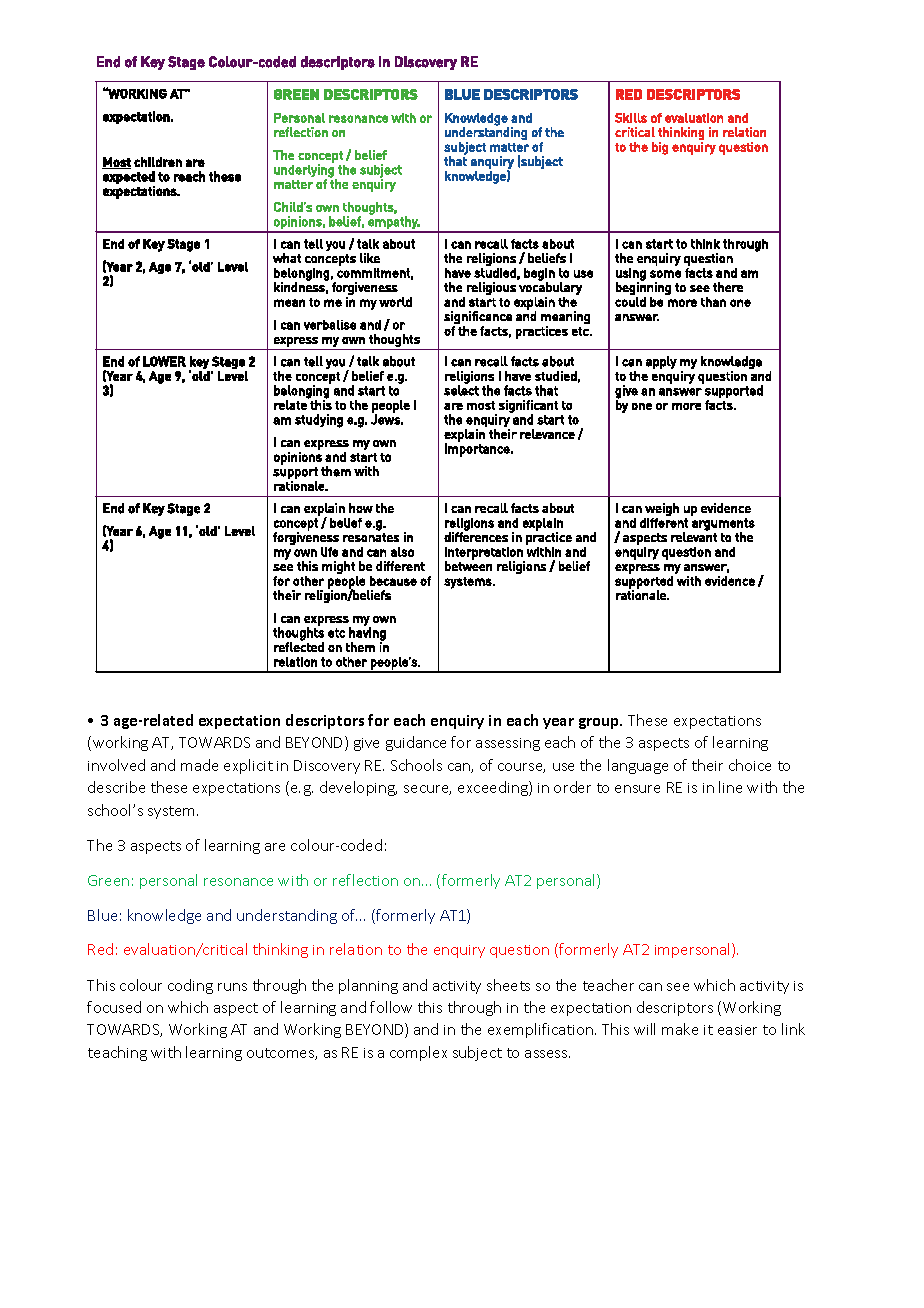 The width and height of the screenshot is (924, 1308). What do you see at coordinates (416, 743) in the screenshot?
I see `guidance` at bounding box center [416, 743].
